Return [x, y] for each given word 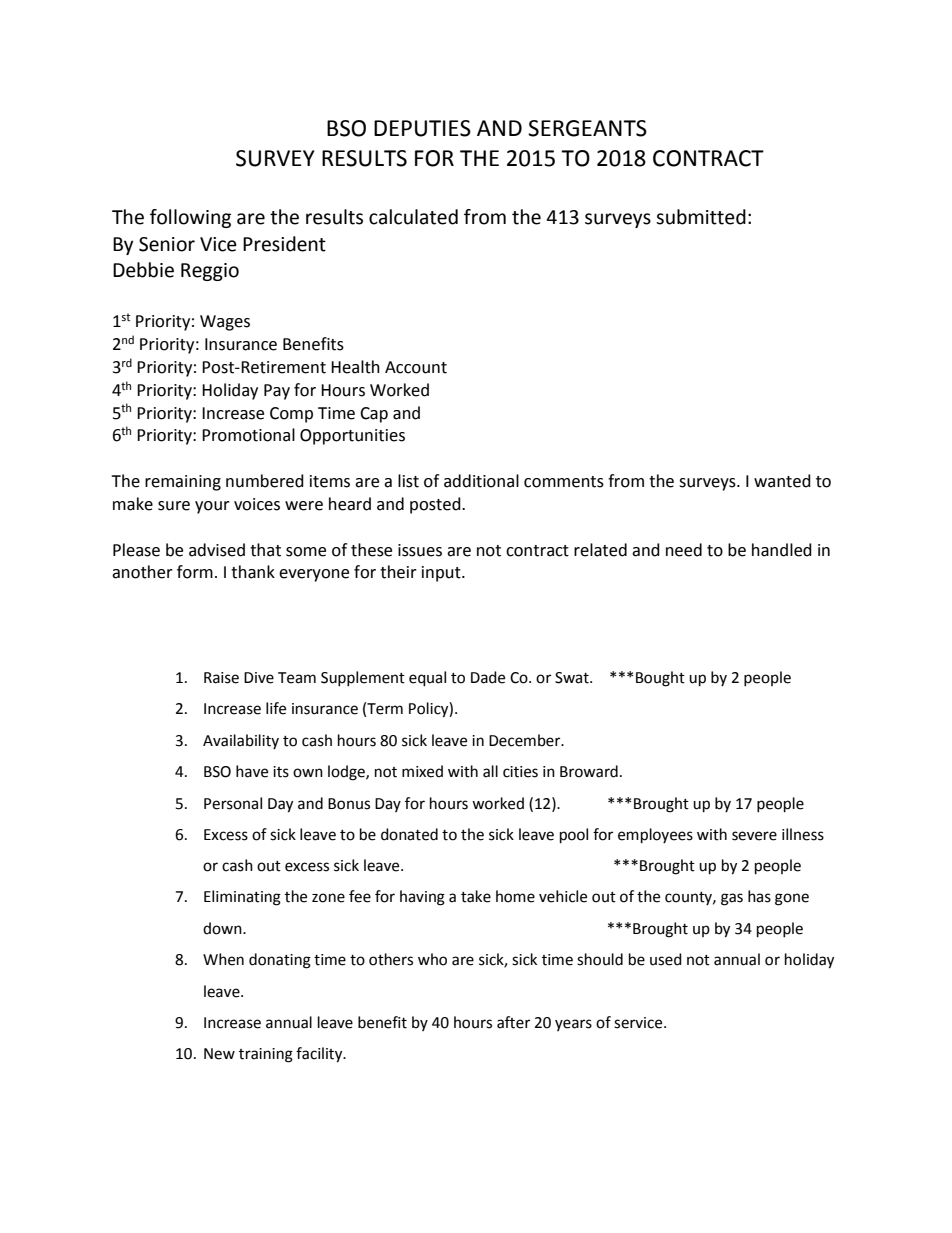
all [490, 771]
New [219, 1054]
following [190, 218]
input [442, 574]
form [195, 572]
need [684, 550]
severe [754, 836]
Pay [277, 392]
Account [416, 367]
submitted [701, 217]
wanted [782, 481]
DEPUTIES [422, 128]
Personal [233, 803]
